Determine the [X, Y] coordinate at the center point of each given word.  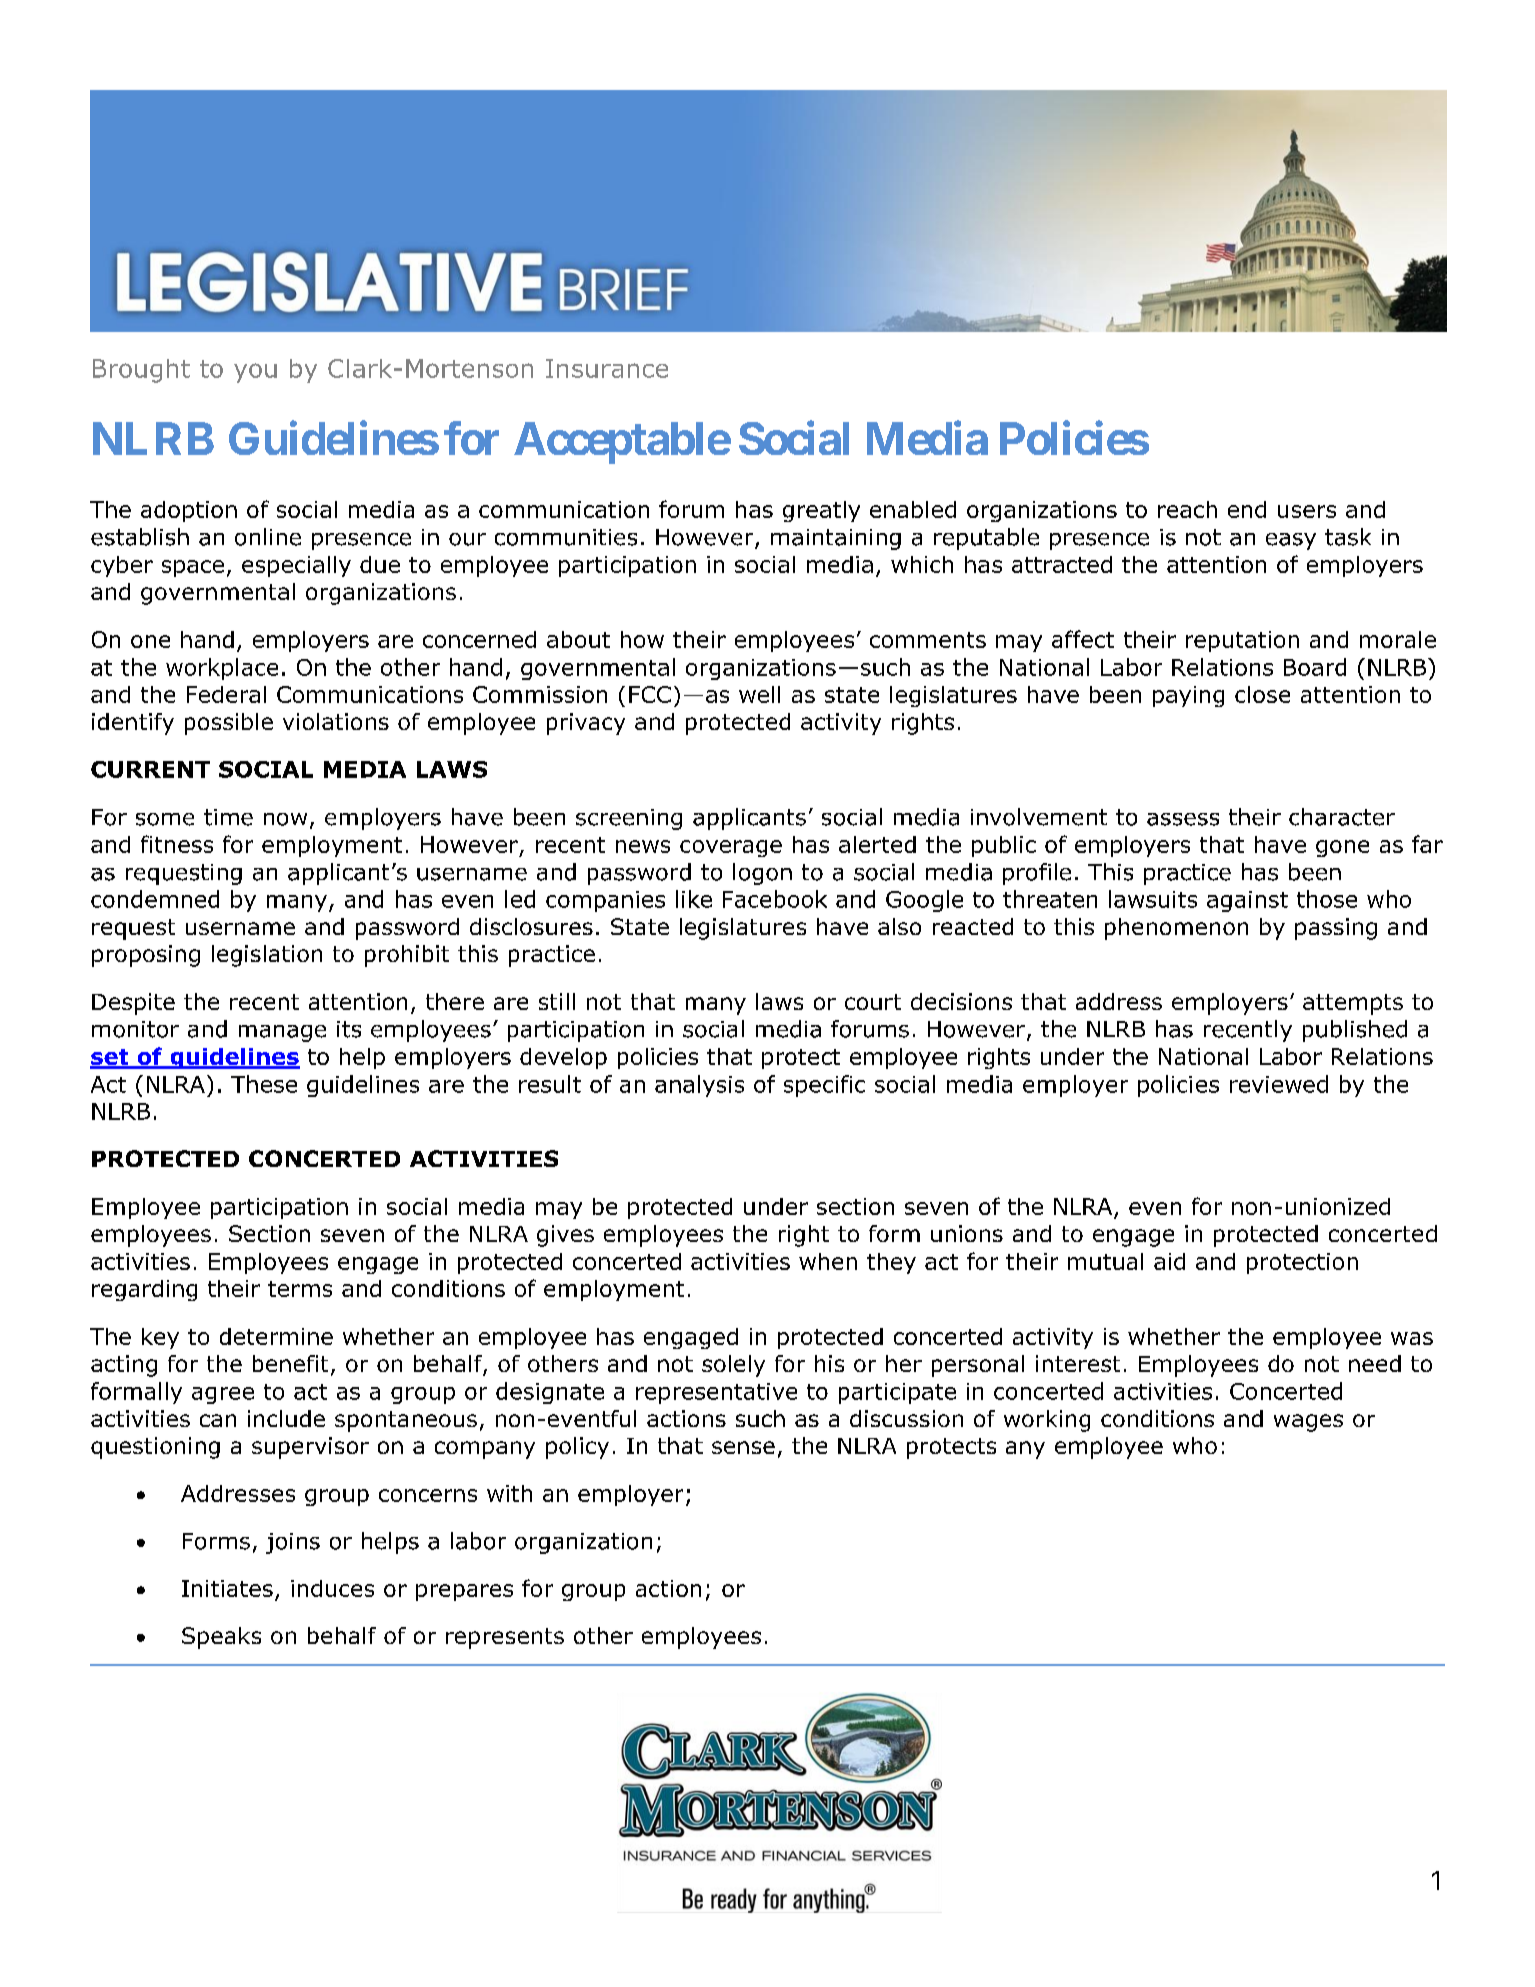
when [828, 1261]
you [255, 373]
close [1262, 694]
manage [282, 1033]
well [759, 694]
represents [505, 1638]
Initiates [227, 1588]
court [873, 1002]
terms [300, 1289]
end [1247, 509]
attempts [1353, 1004]
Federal [226, 694]
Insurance [607, 368]
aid [1169, 1261]
